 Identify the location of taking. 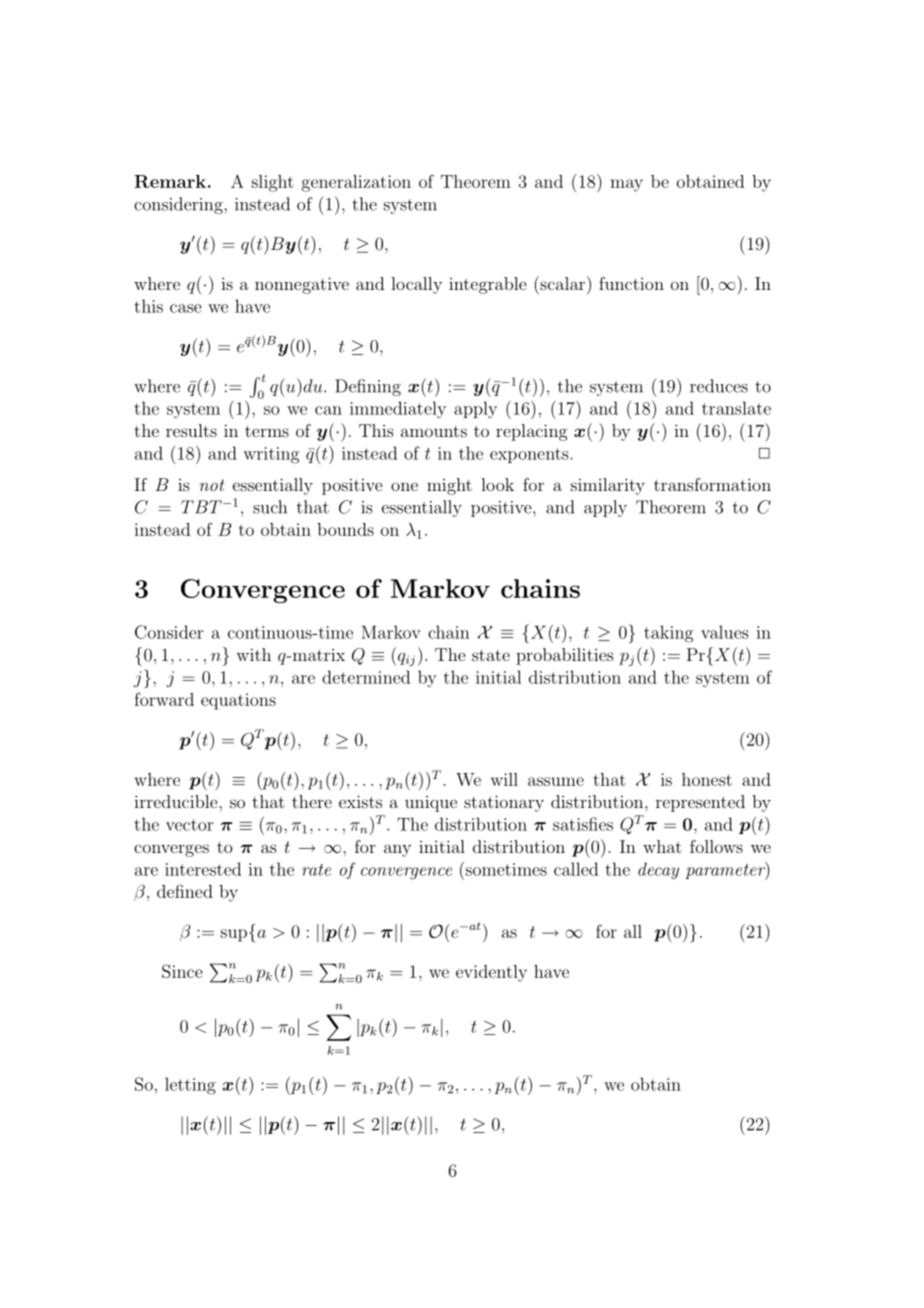
(668, 634).
